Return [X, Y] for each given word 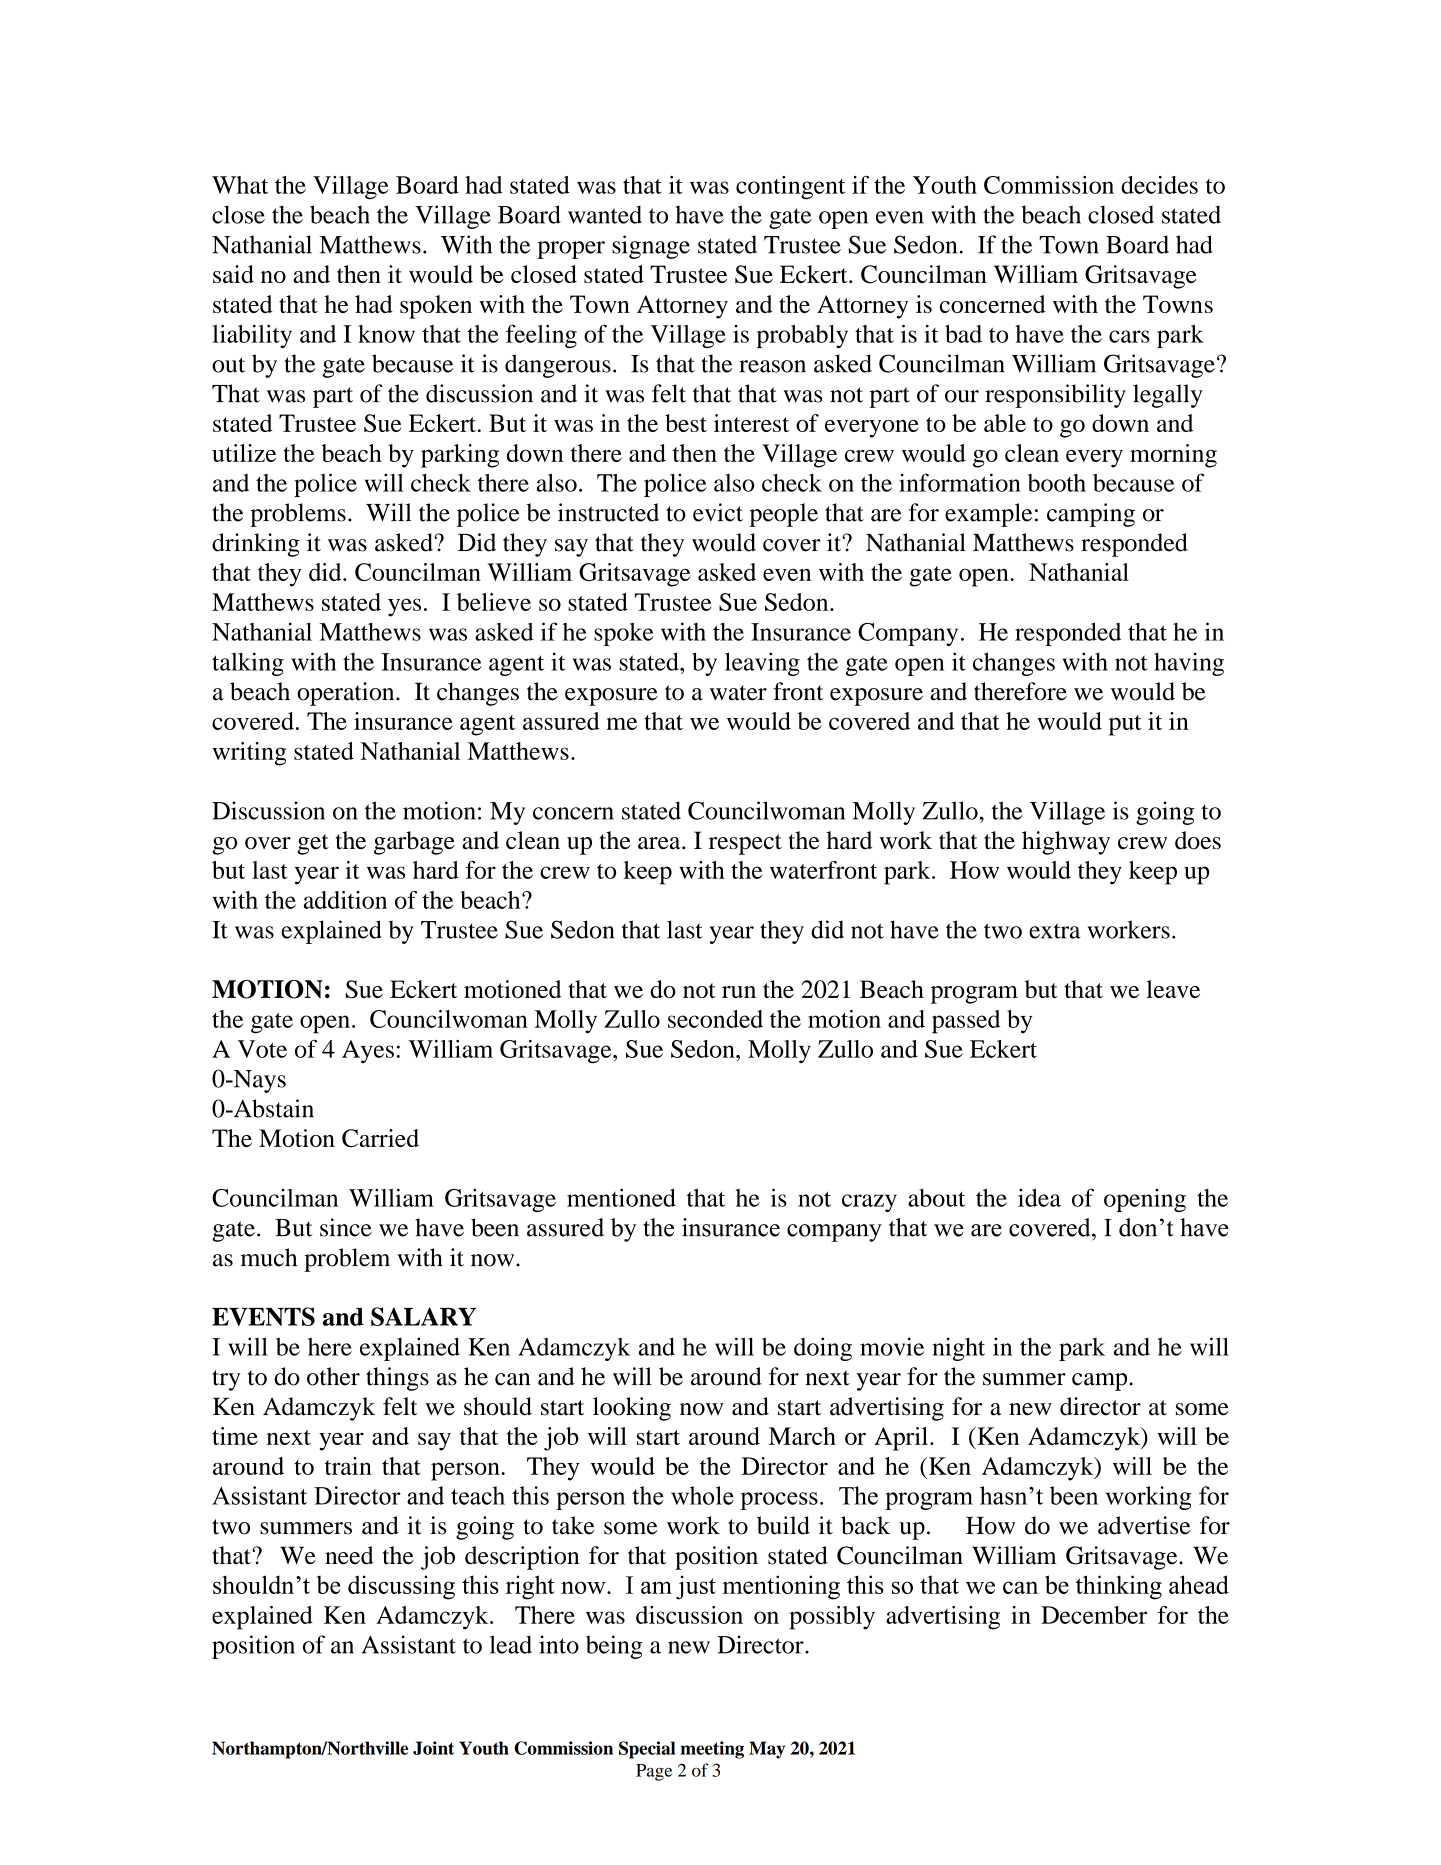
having [1189, 664]
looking [632, 1409]
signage [651, 247]
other [333, 1376]
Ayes [368, 1051]
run [739, 992]
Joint [433, 1748]
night [958, 1349]
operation [347, 694]
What [240, 185]
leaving [762, 664]
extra [1054, 931]
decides [1159, 185]
